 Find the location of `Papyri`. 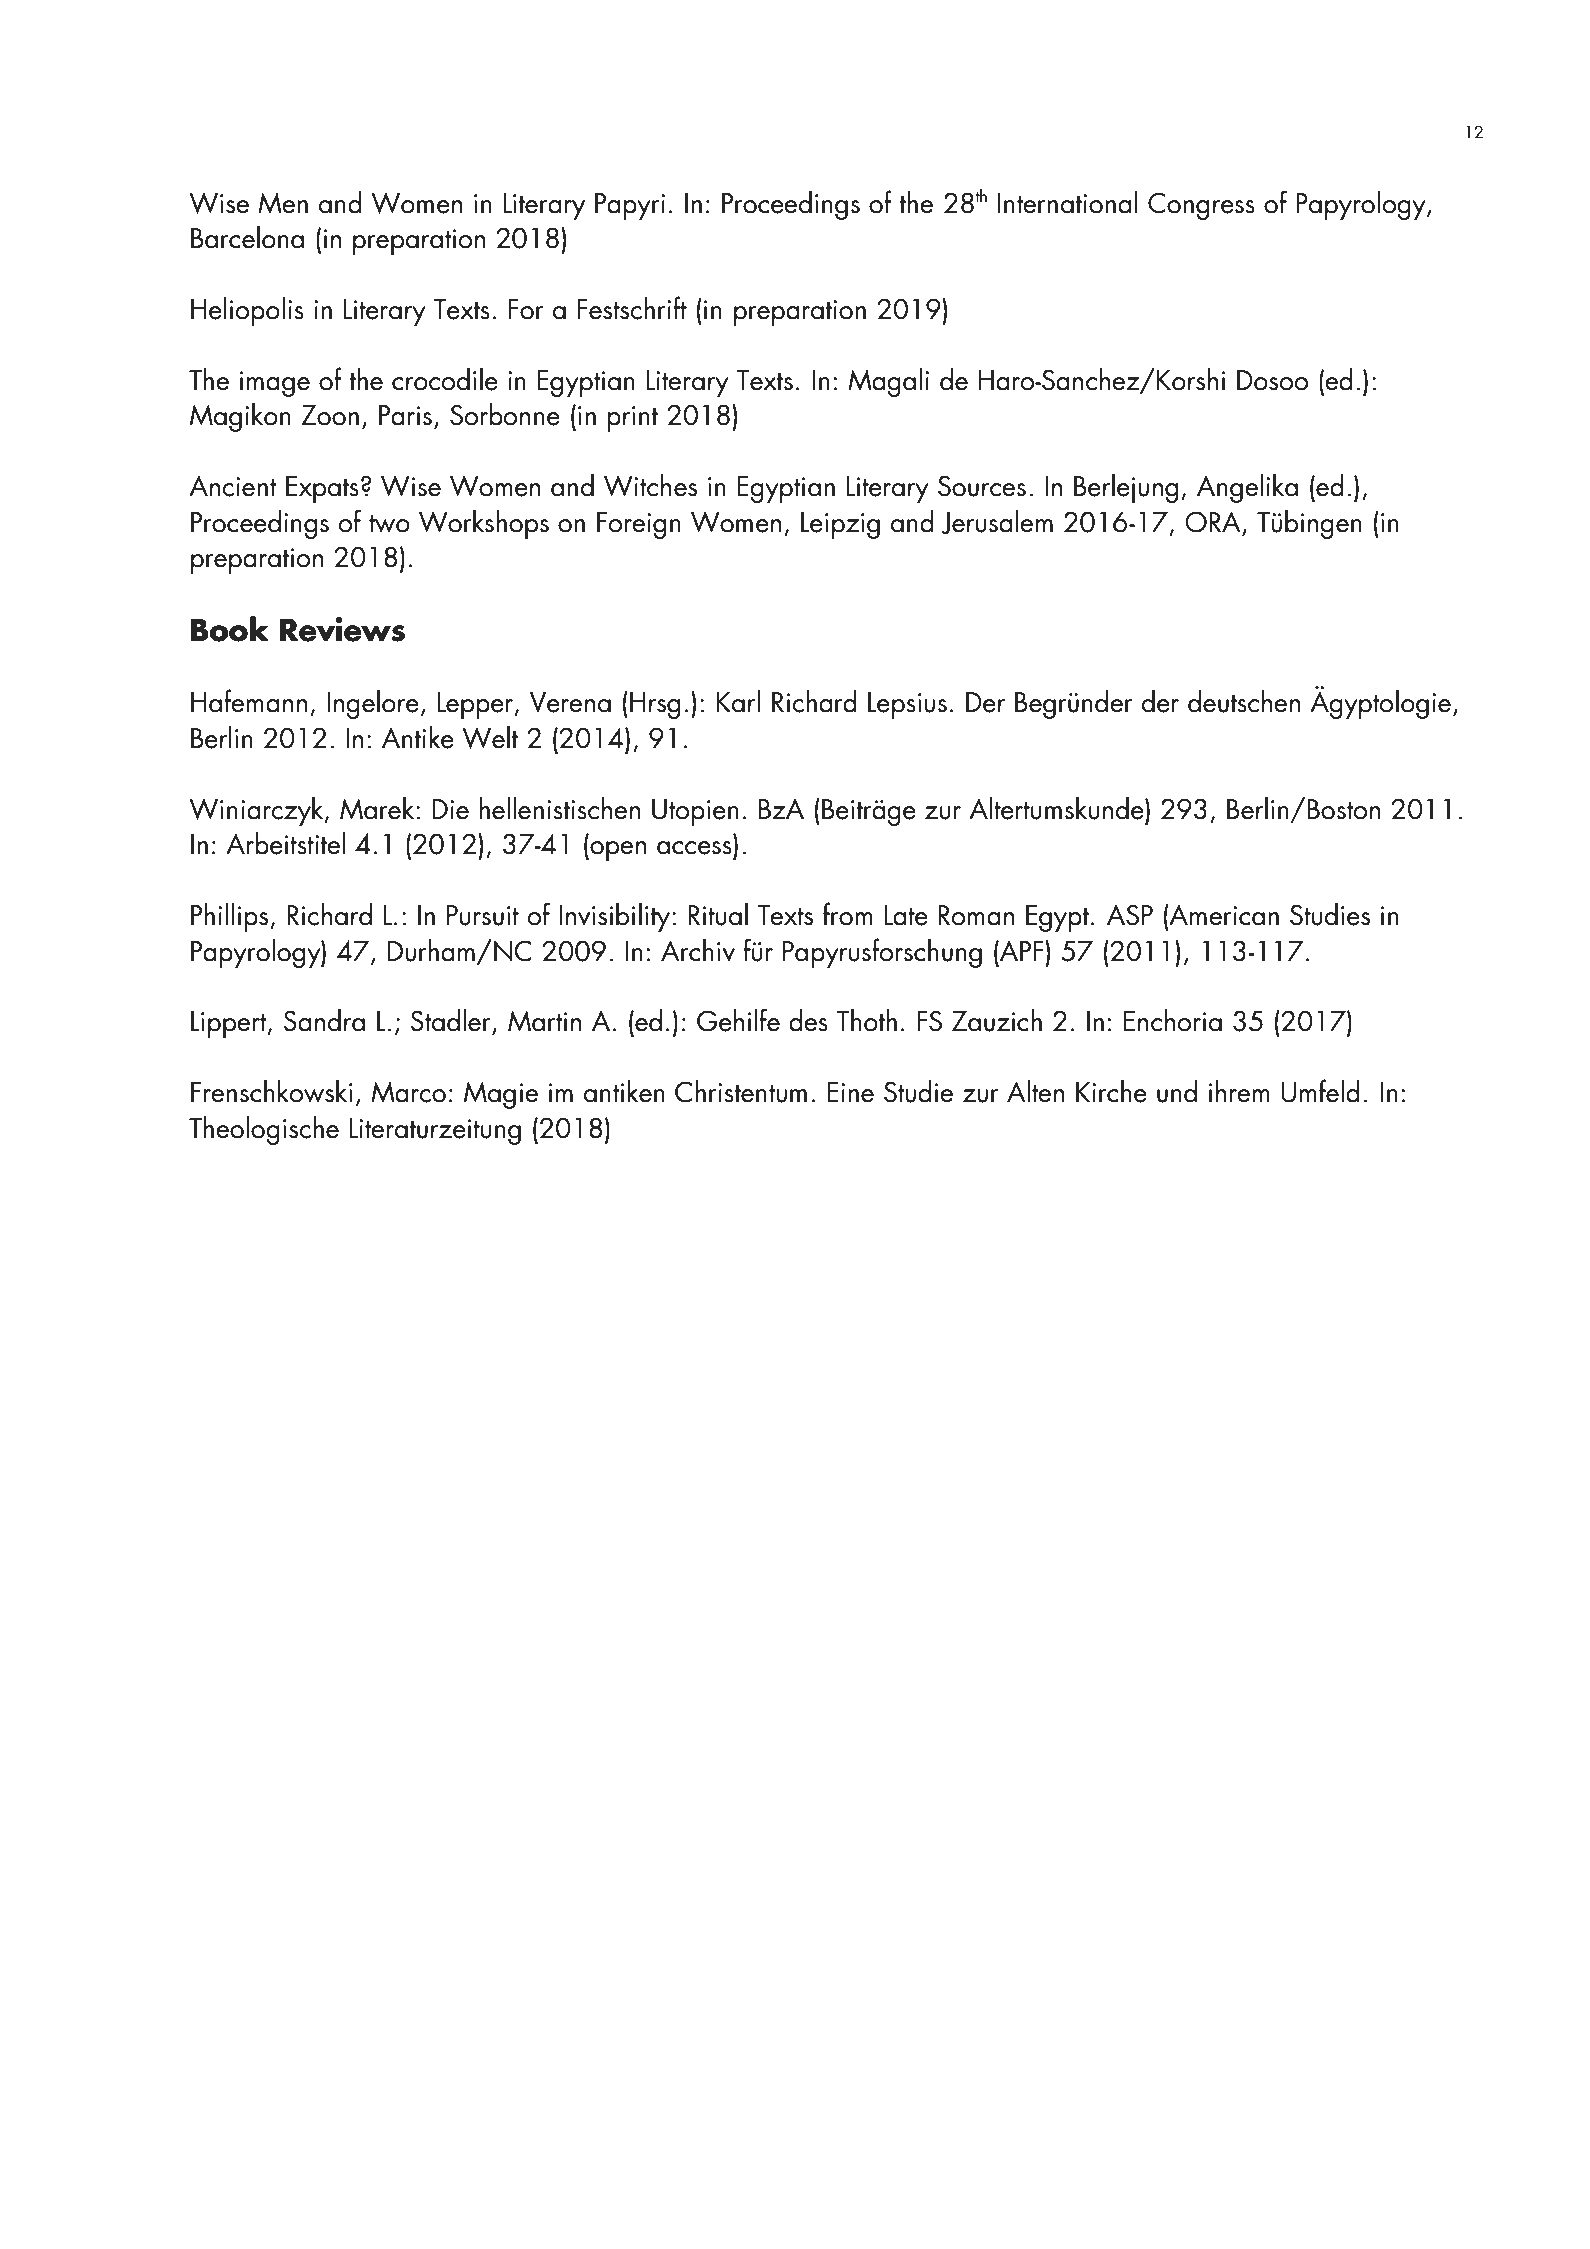

Papyri is located at coordinates (630, 206).
